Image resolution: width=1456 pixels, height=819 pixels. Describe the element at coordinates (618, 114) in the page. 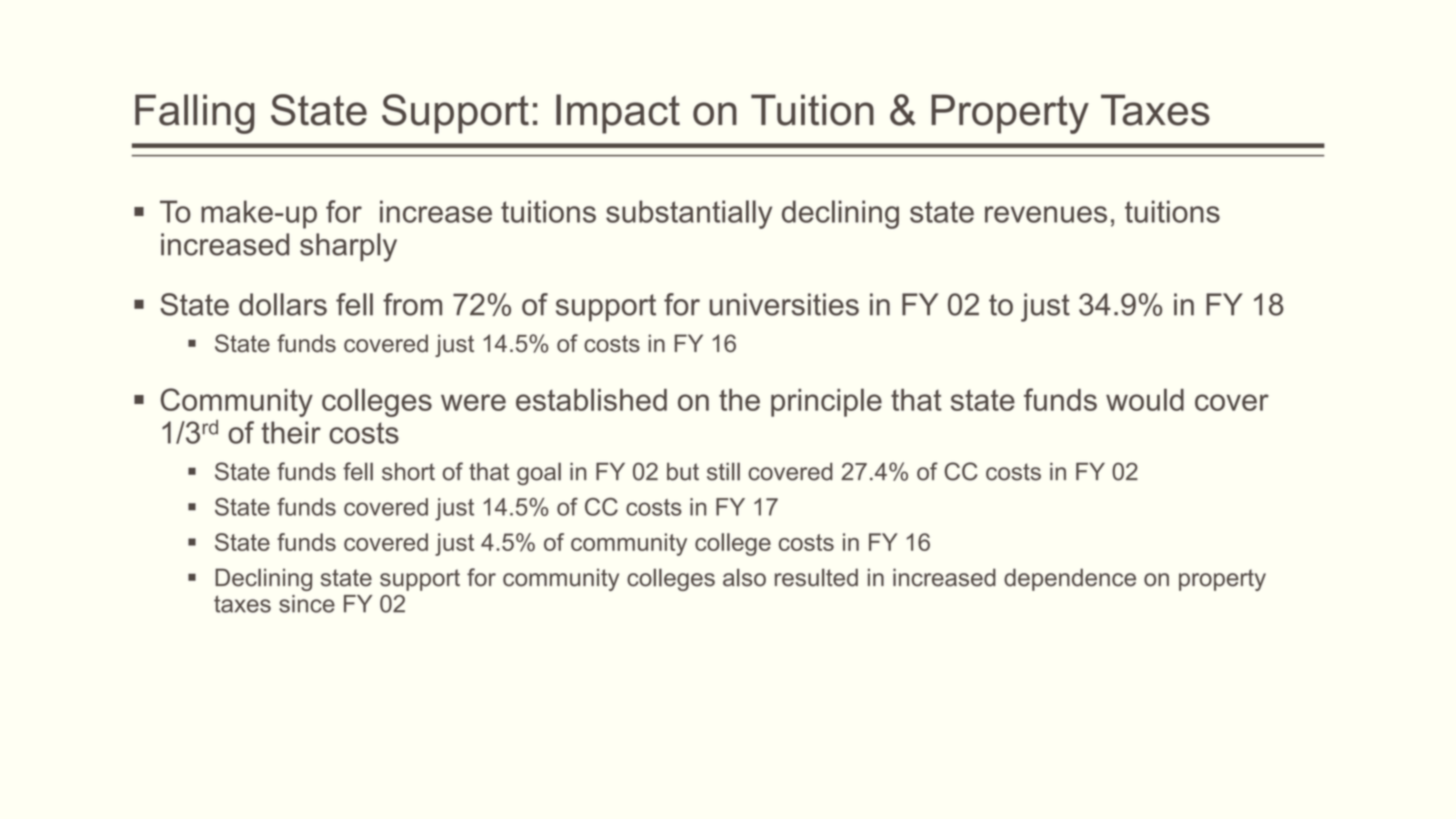

I see `Impact` at that location.
